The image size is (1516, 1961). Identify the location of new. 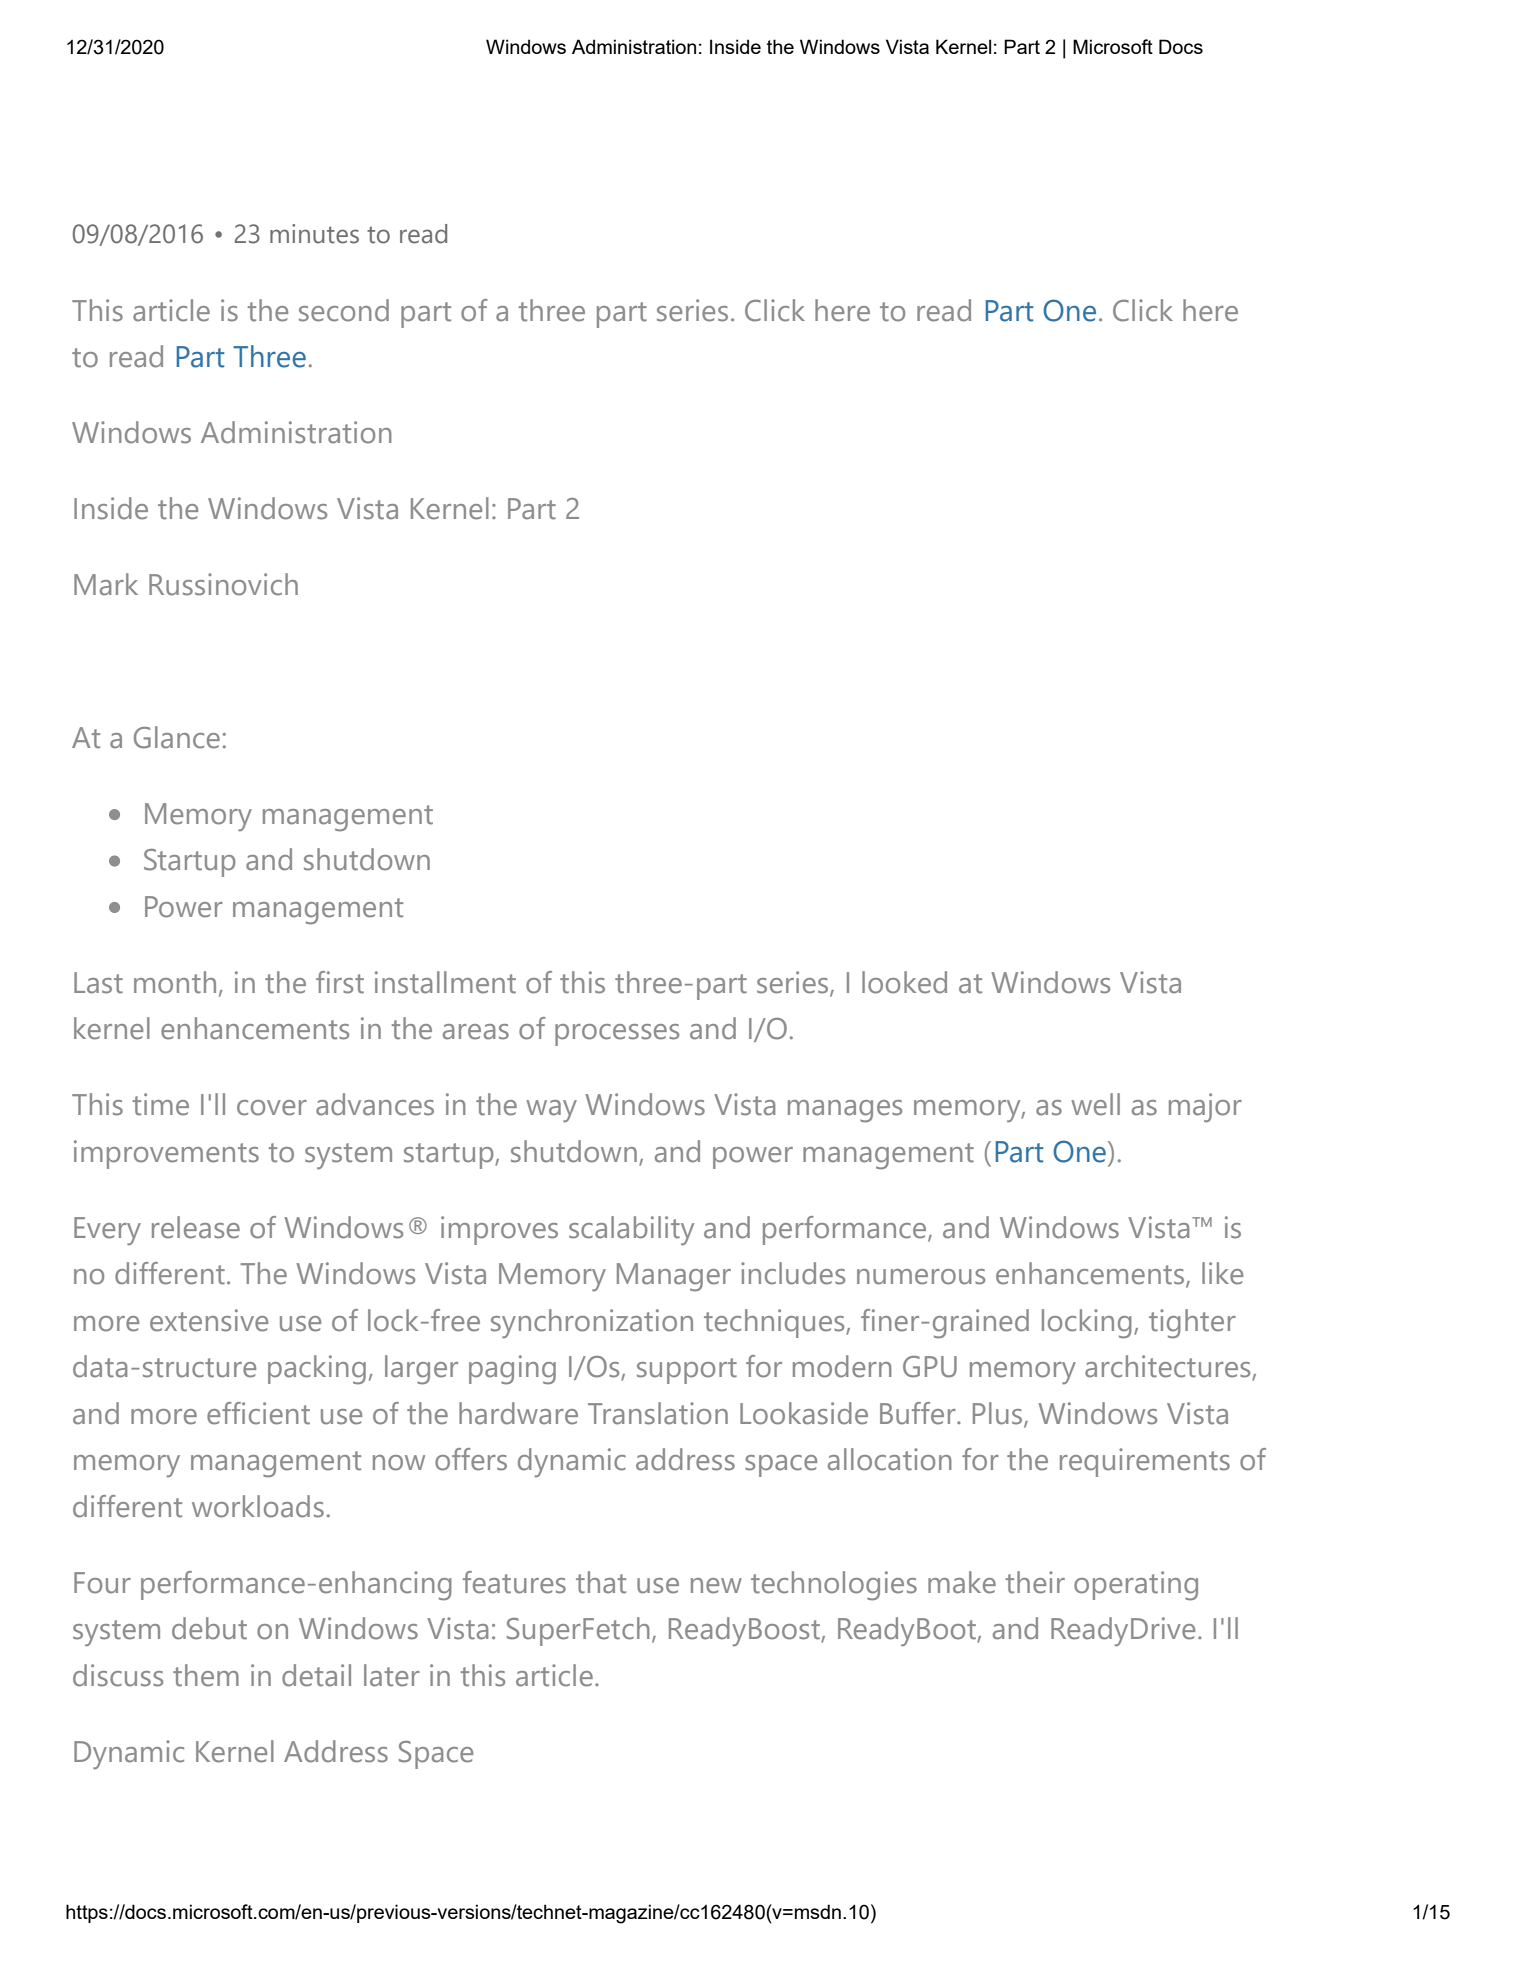
(716, 1586).
